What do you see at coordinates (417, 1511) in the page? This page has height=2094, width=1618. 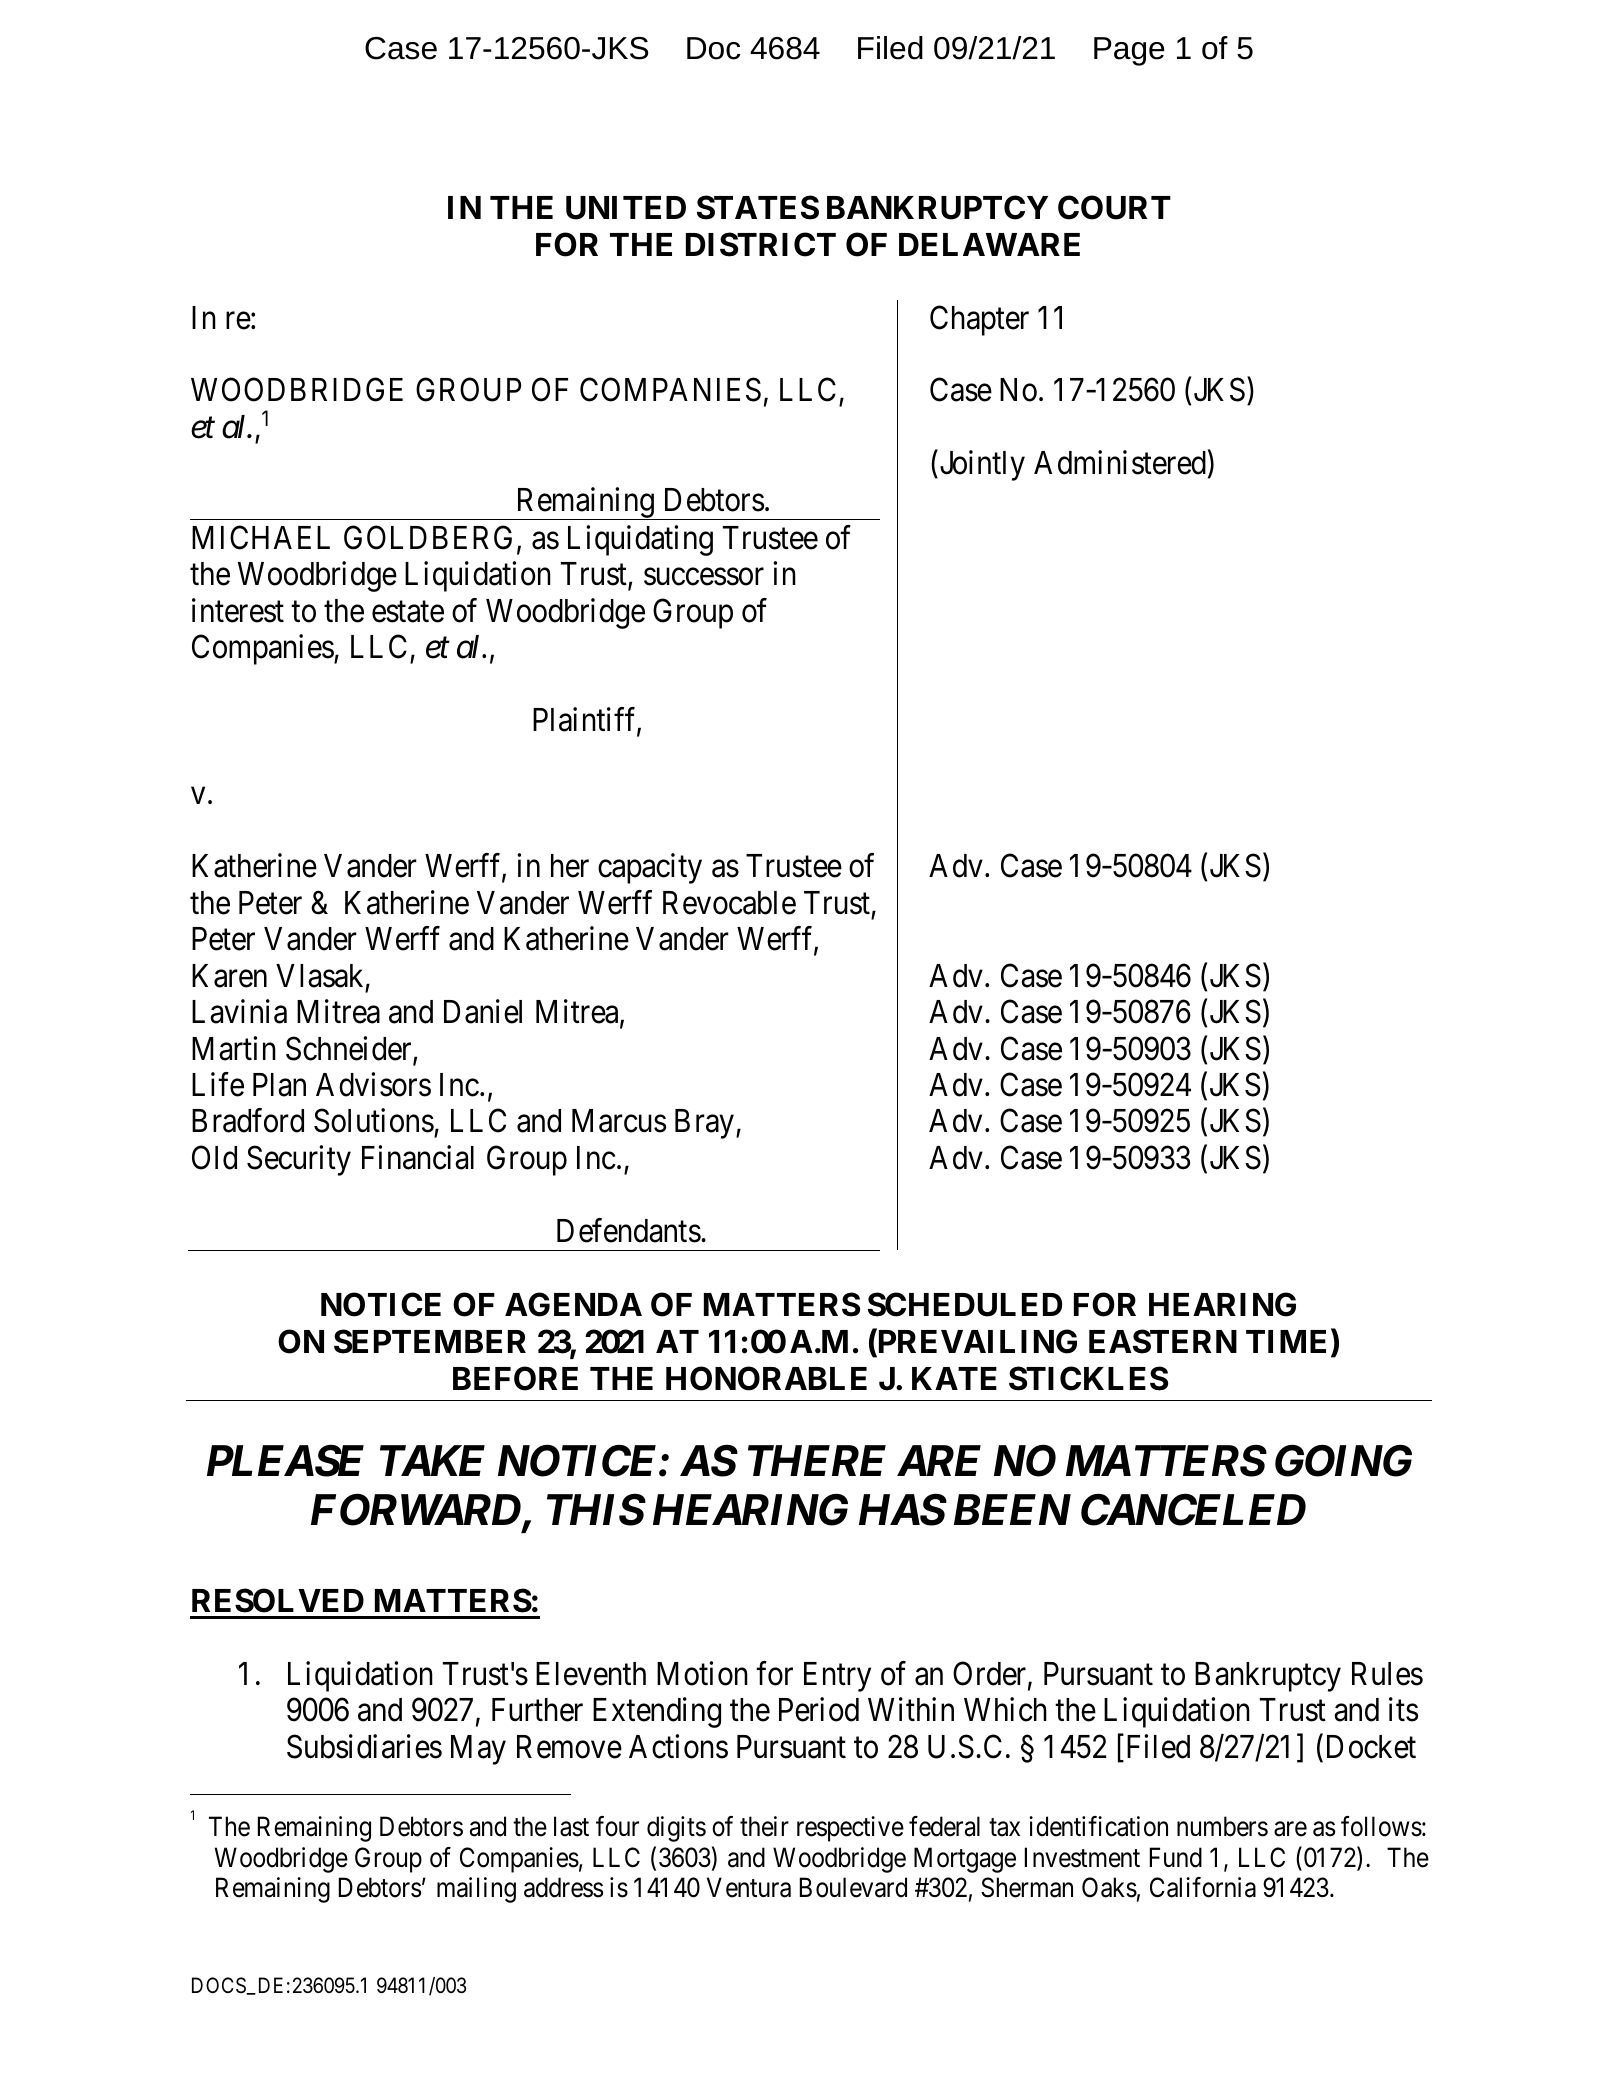 I see `FORWARD` at bounding box center [417, 1511].
